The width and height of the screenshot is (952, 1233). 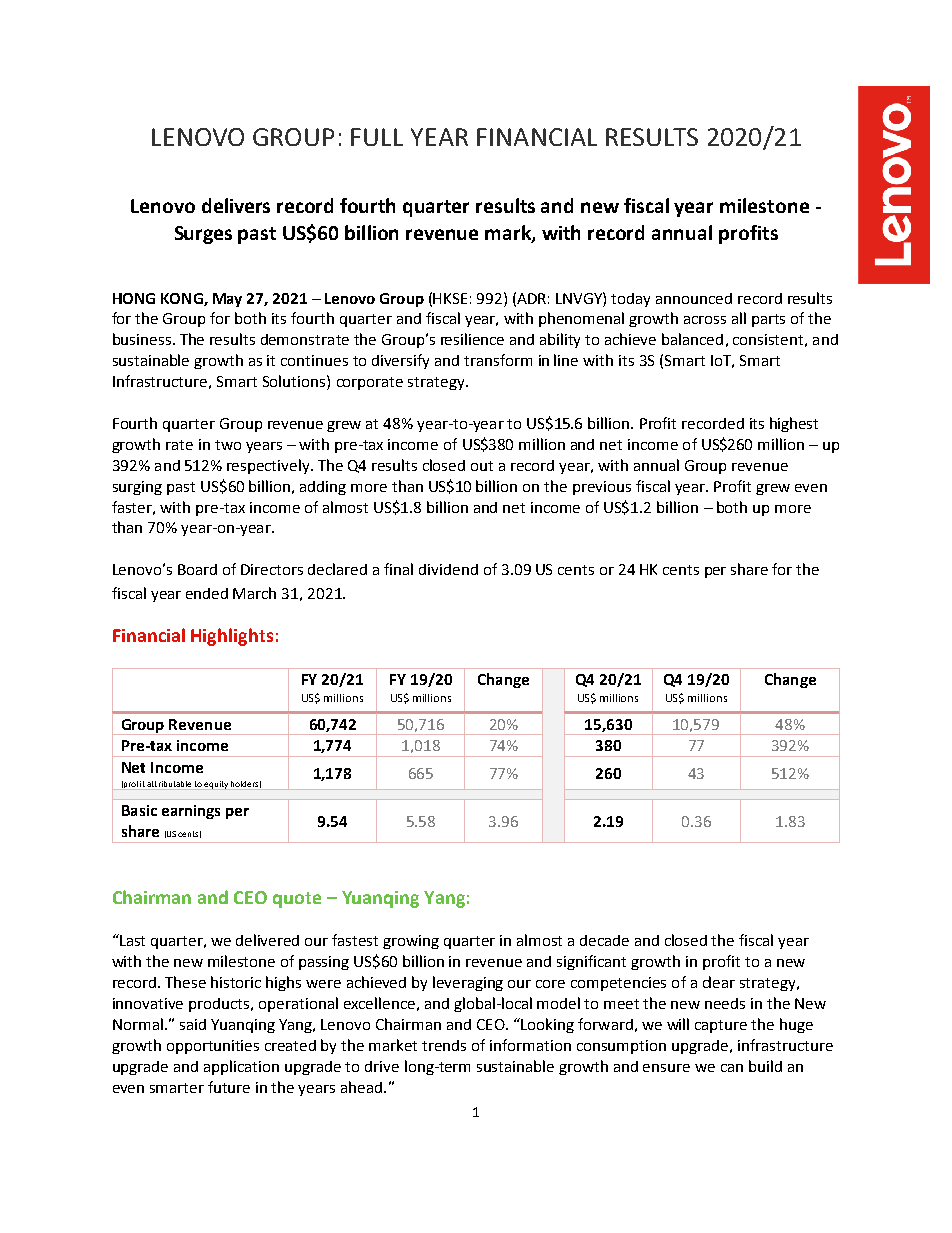 I want to click on trends, so click(x=444, y=1045).
